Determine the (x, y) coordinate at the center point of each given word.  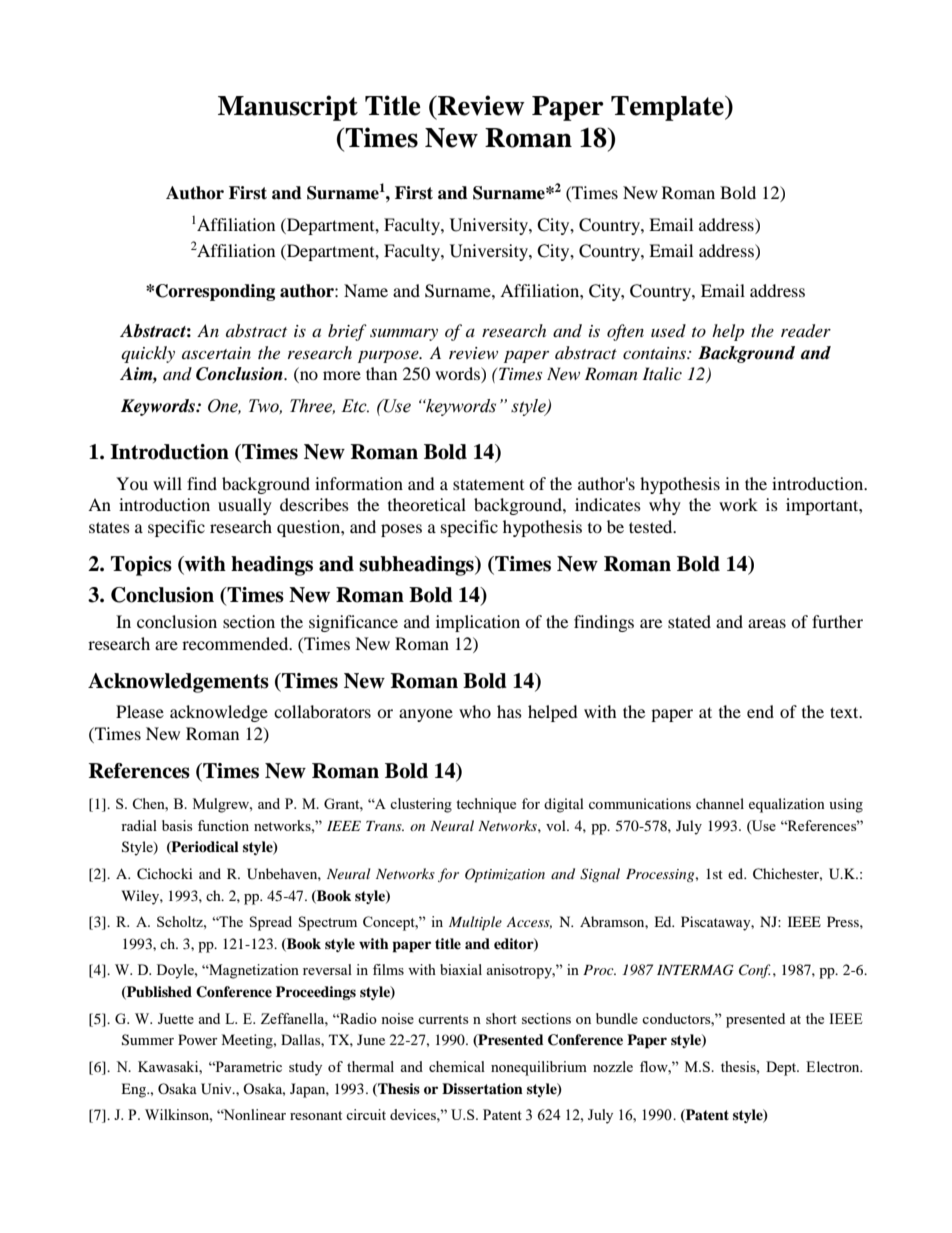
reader (806, 331)
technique (486, 805)
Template (668, 108)
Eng (134, 1090)
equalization (787, 805)
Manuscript (288, 108)
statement (488, 484)
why (665, 506)
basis (177, 825)
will (167, 483)
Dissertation (482, 1088)
